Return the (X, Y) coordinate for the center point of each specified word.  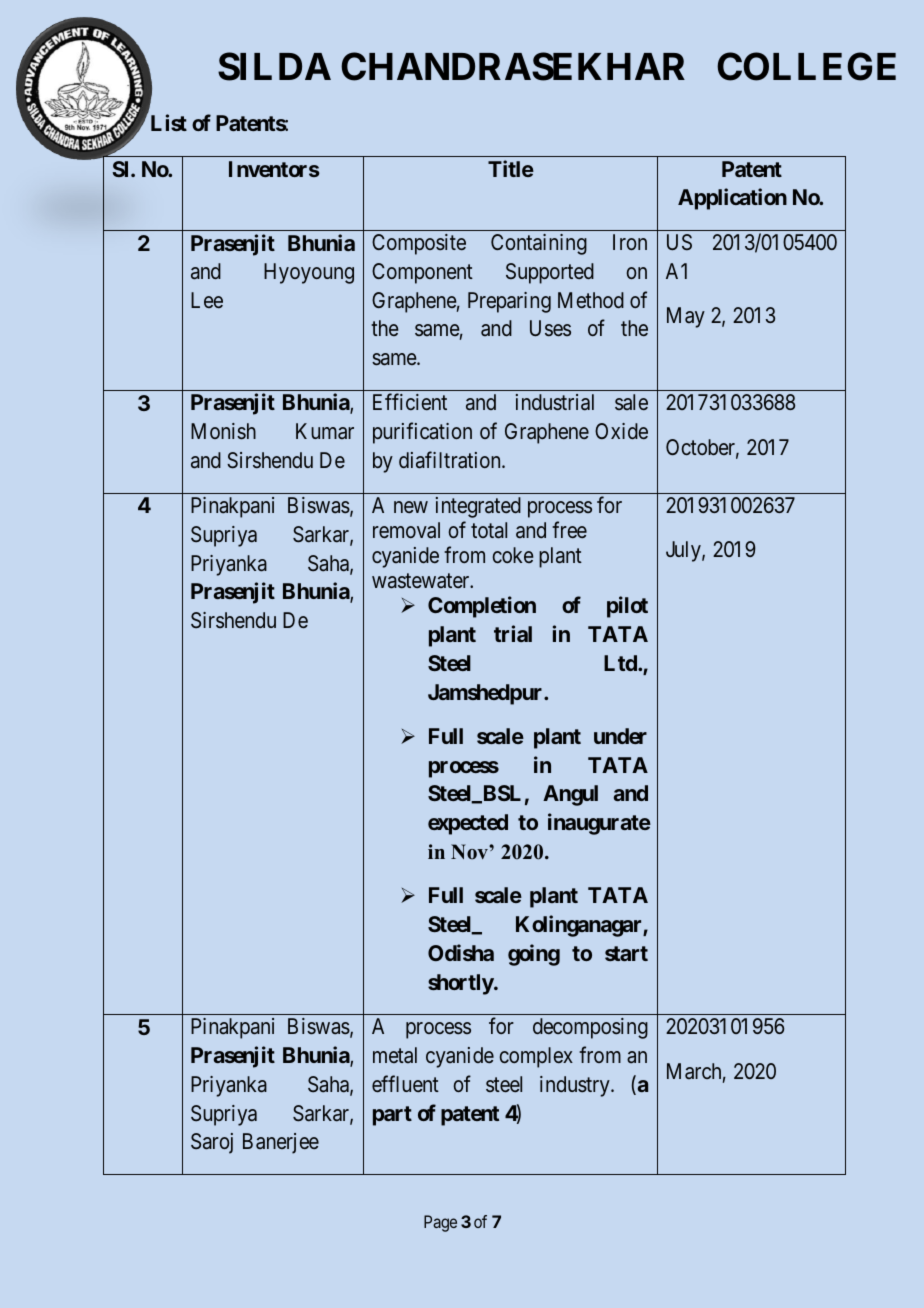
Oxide (621, 431)
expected (468, 824)
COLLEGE (806, 67)
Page (440, 1223)
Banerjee (281, 1143)
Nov (470, 852)
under (620, 736)
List (169, 122)
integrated (478, 507)
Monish (223, 431)
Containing (539, 244)
